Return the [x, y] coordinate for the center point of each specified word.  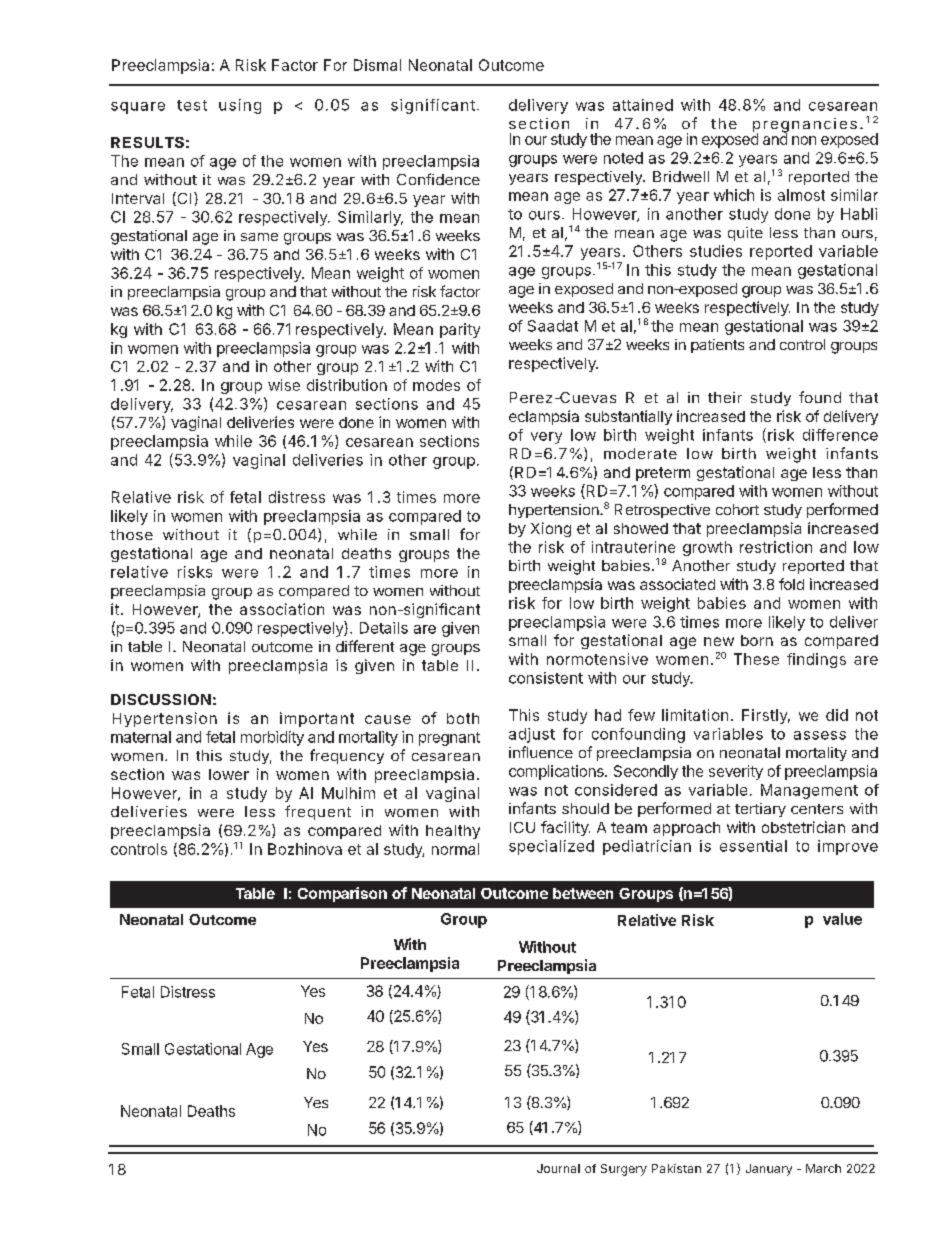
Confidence [438, 179]
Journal [558, 1168]
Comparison [342, 894]
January [769, 1170]
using [240, 106]
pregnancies [805, 126]
